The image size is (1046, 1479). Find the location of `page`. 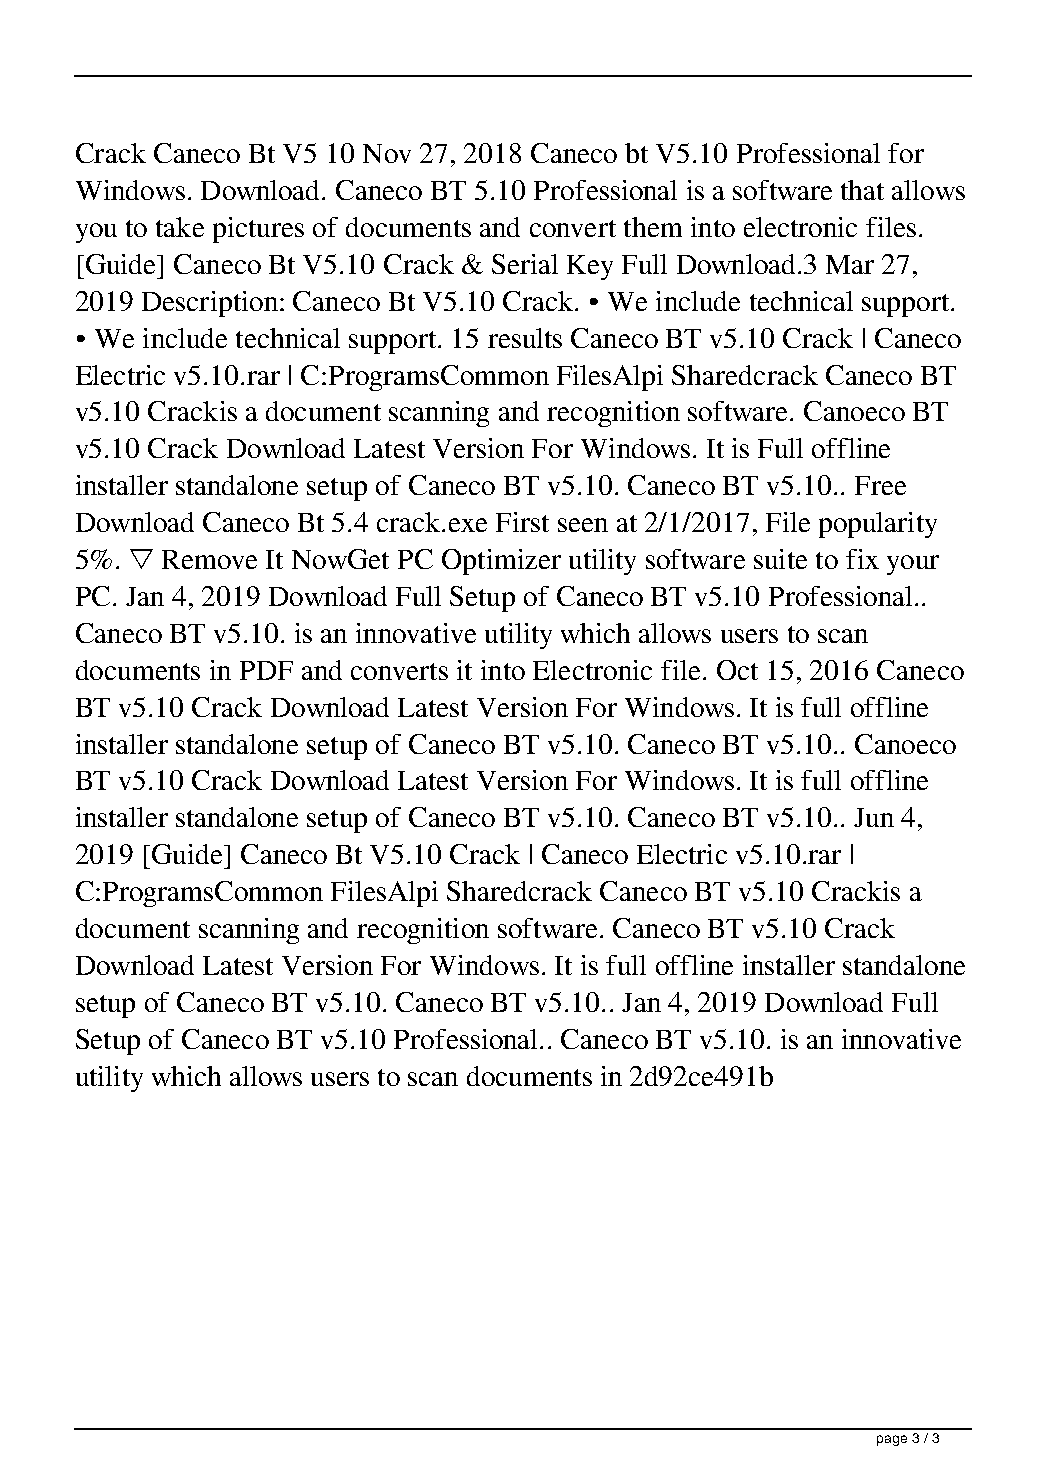

page is located at coordinates (892, 1440).
